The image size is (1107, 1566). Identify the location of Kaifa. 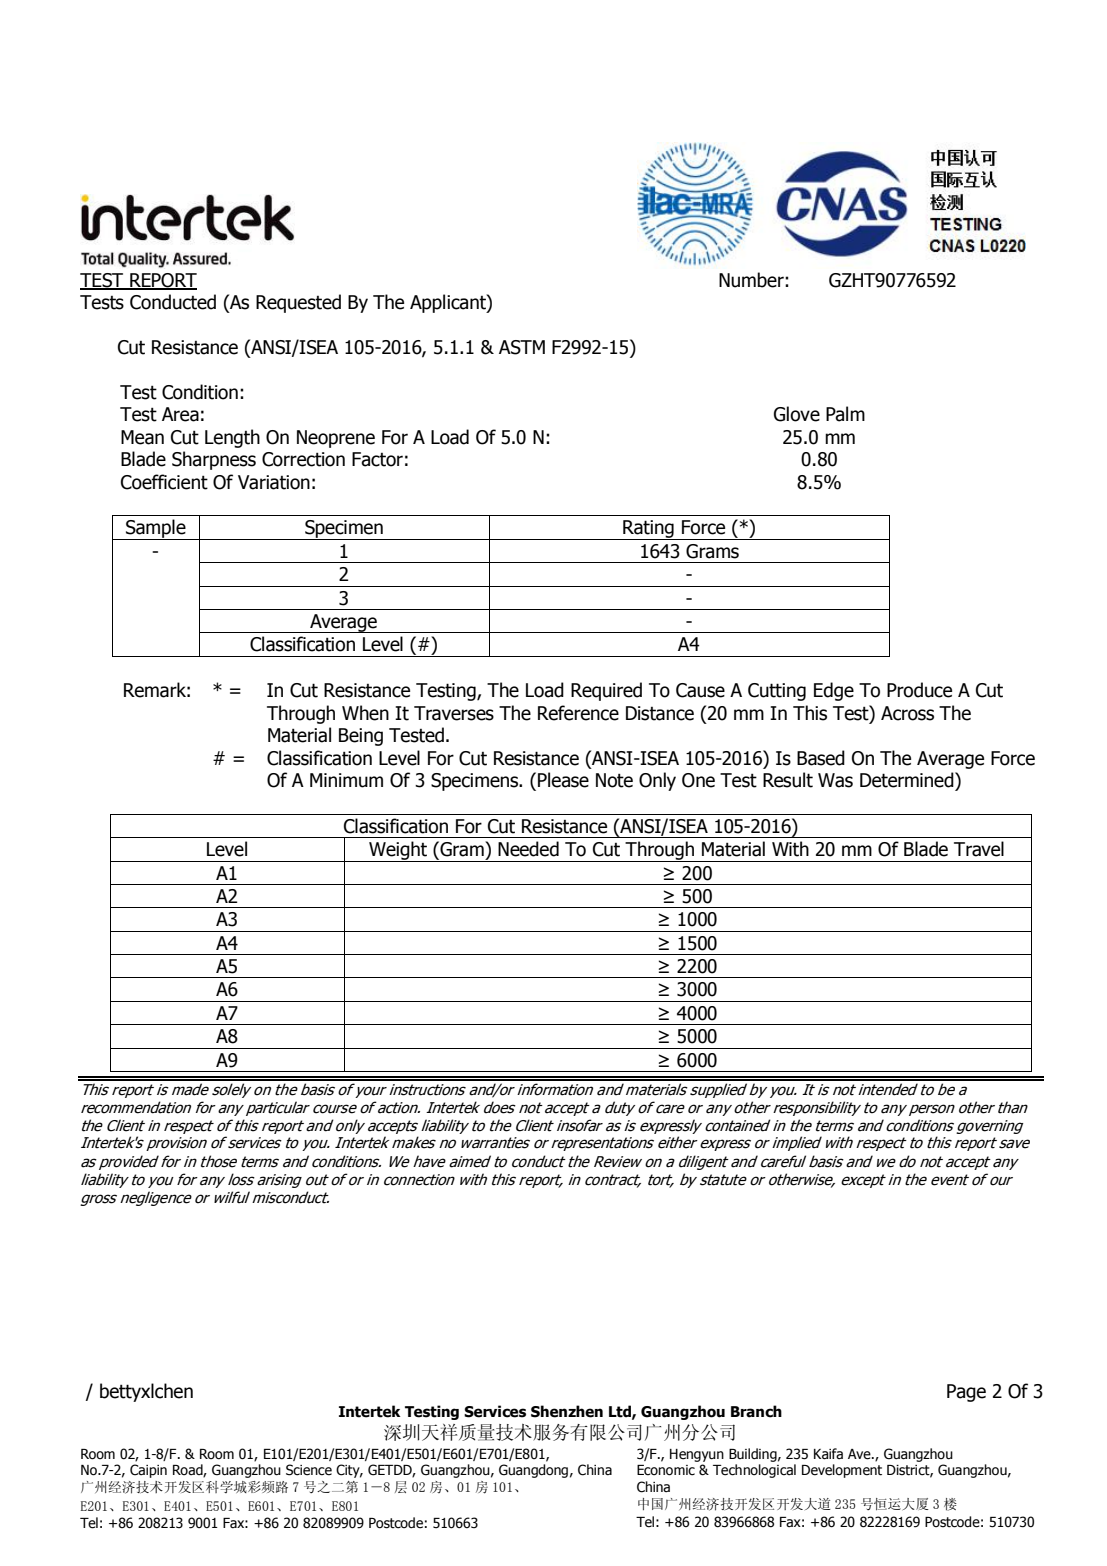
(828, 1454).
